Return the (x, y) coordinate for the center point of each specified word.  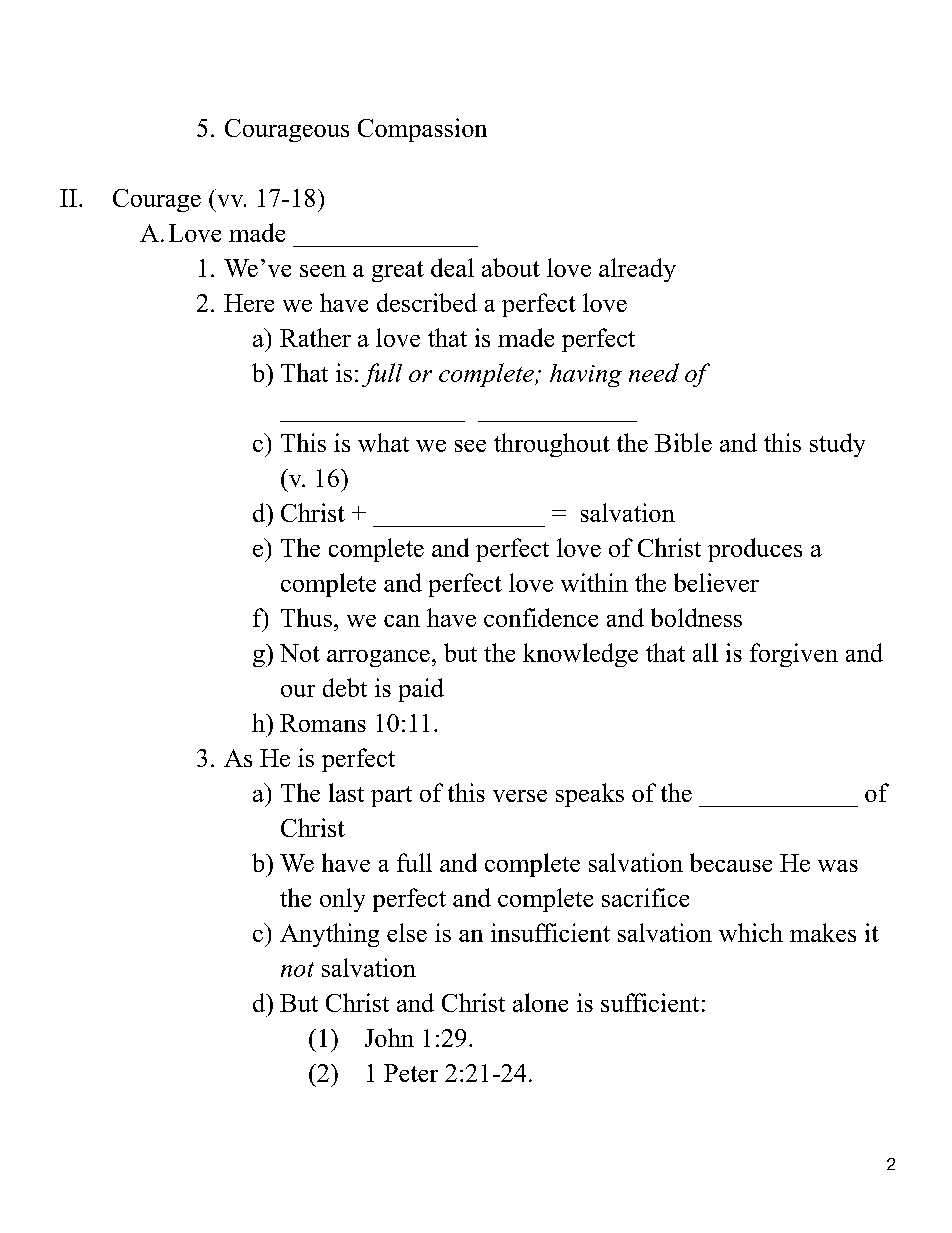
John (389, 1037)
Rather (315, 337)
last (346, 792)
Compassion (422, 130)
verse (520, 796)
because (731, 862)
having (586, 375)
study (837, 445)
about (511, 267)
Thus (306, 617)
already (637, 270)
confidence (541, 617)
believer (716, 582)
